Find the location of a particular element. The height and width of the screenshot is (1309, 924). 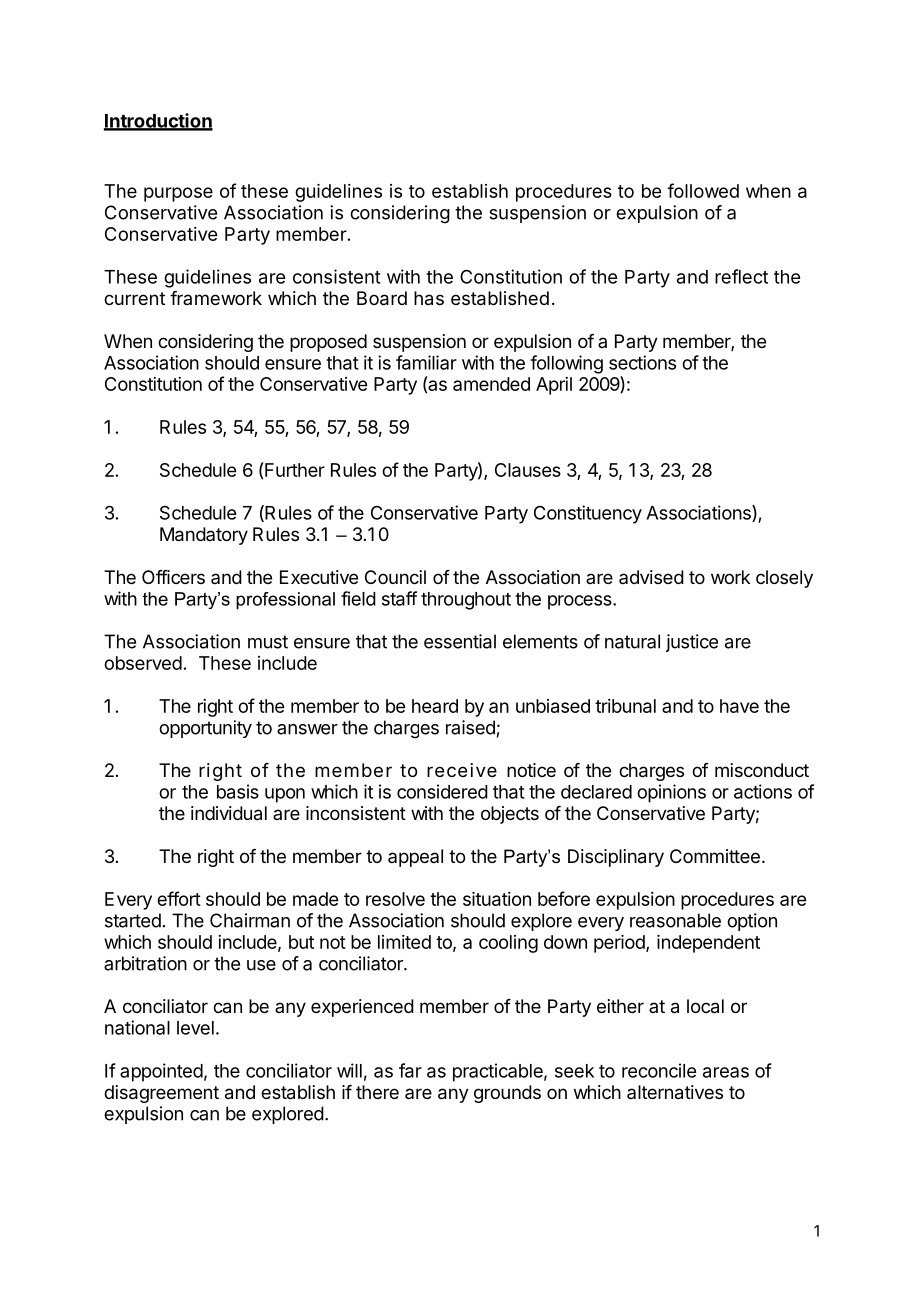

Further is located at coordinates (294, 469).
